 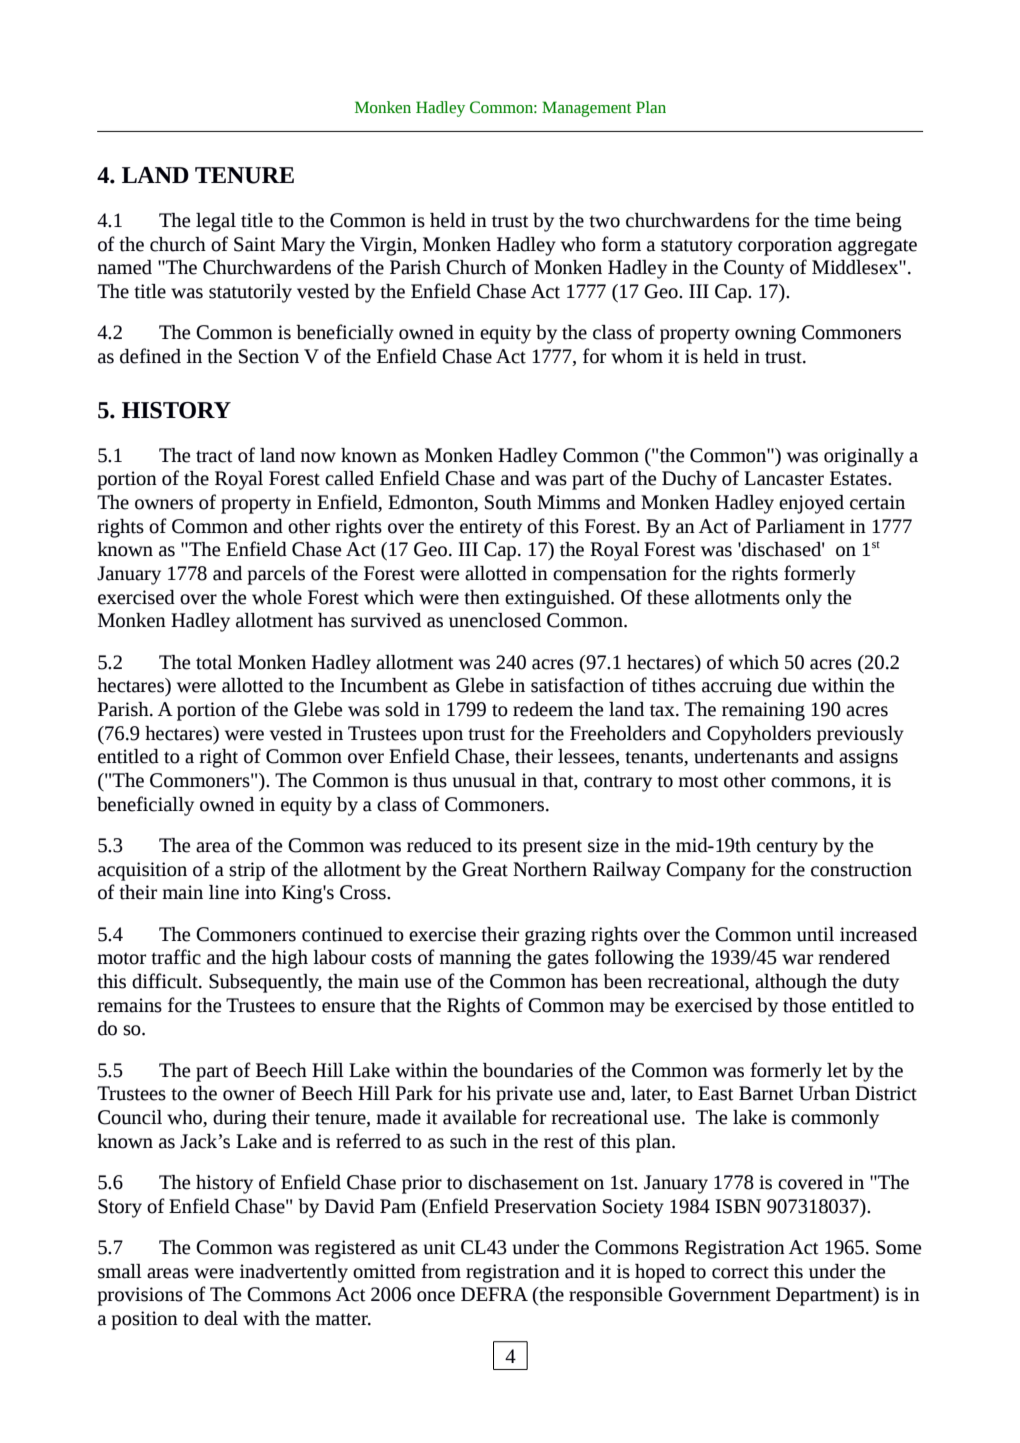 What do you see at coordinates (214, 456) in the page?
I see `tract` at bounding box center [214, 456].
